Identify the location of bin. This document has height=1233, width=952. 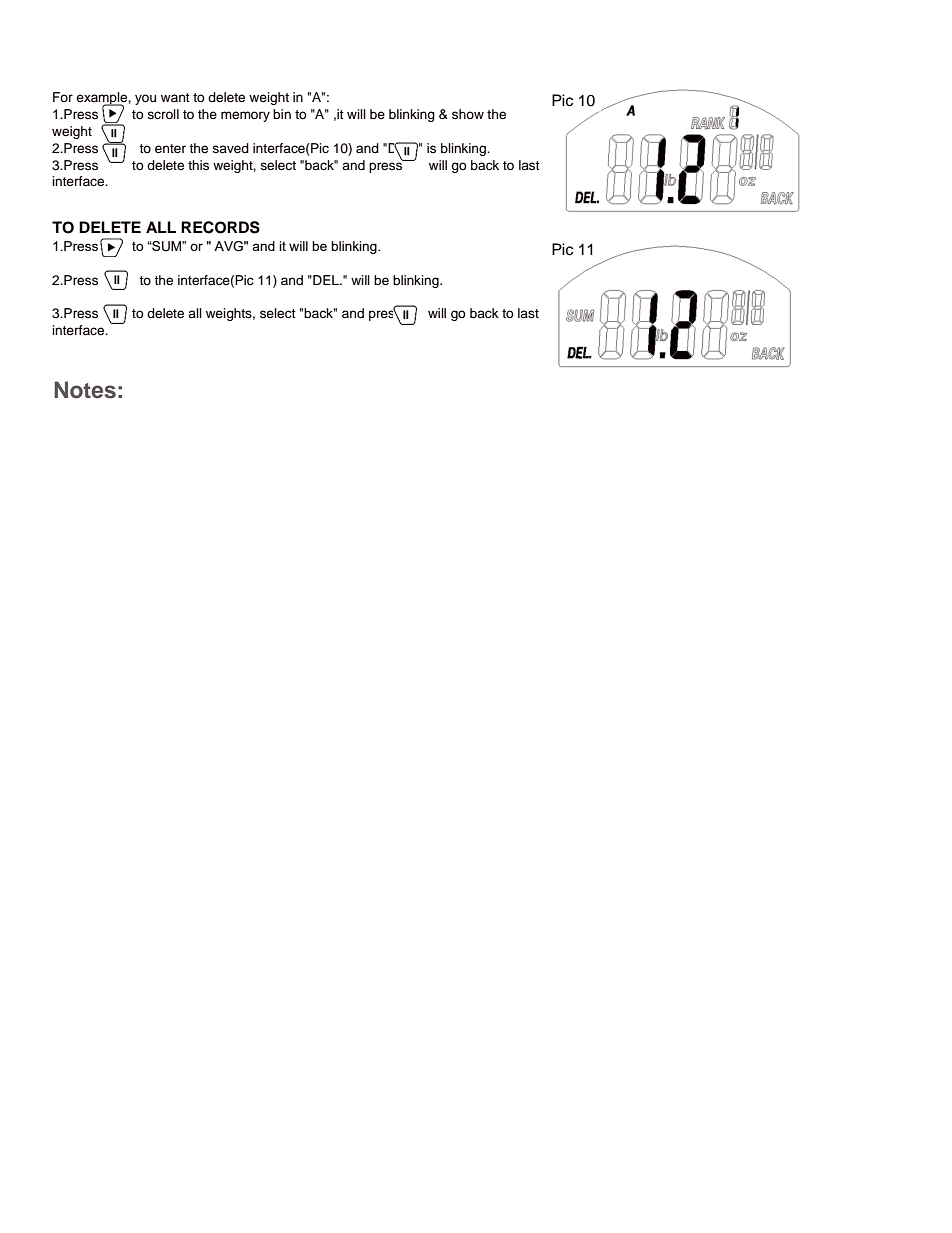
(282, 114).
